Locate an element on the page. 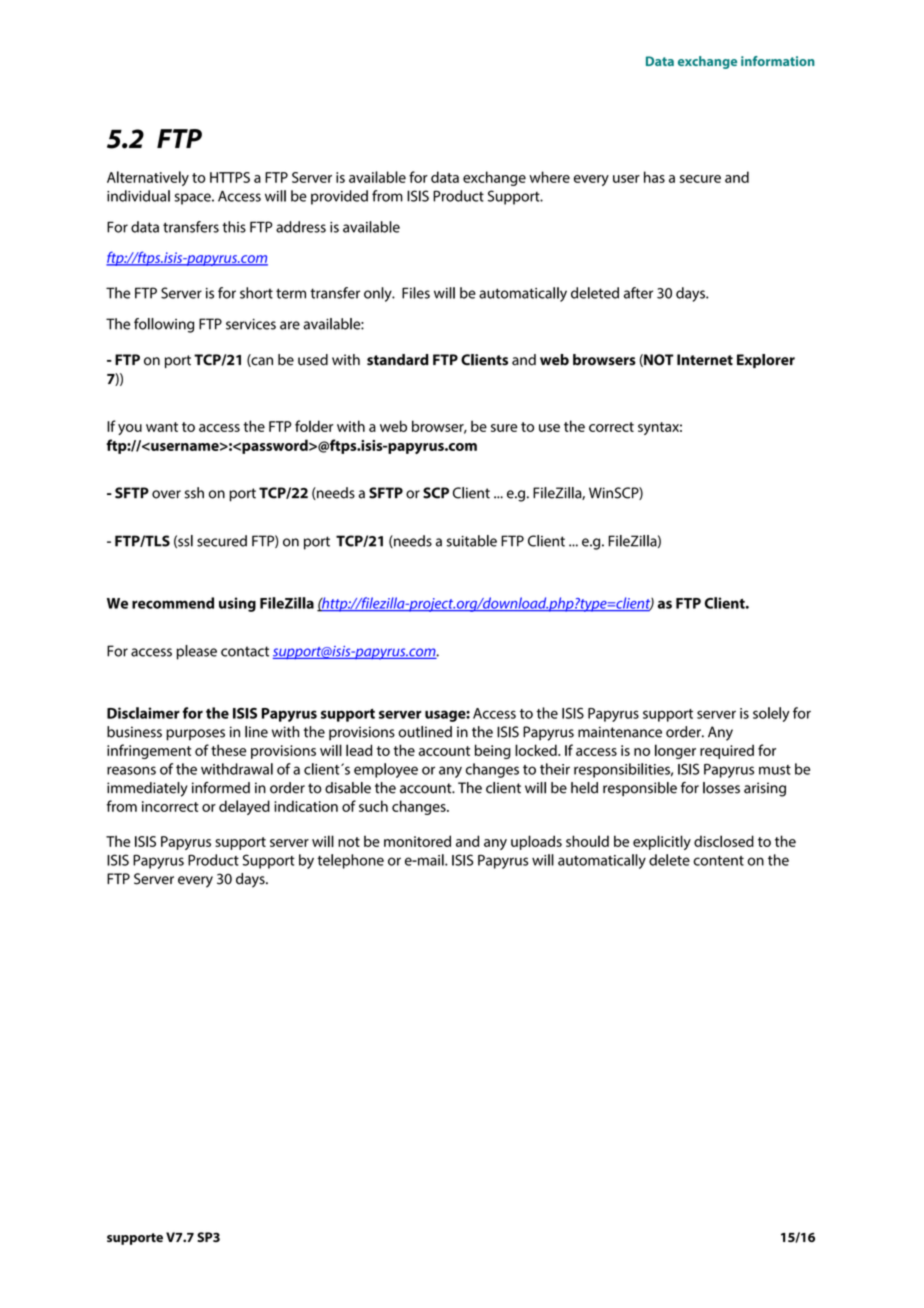  using is located at coordinates (237, 604).
